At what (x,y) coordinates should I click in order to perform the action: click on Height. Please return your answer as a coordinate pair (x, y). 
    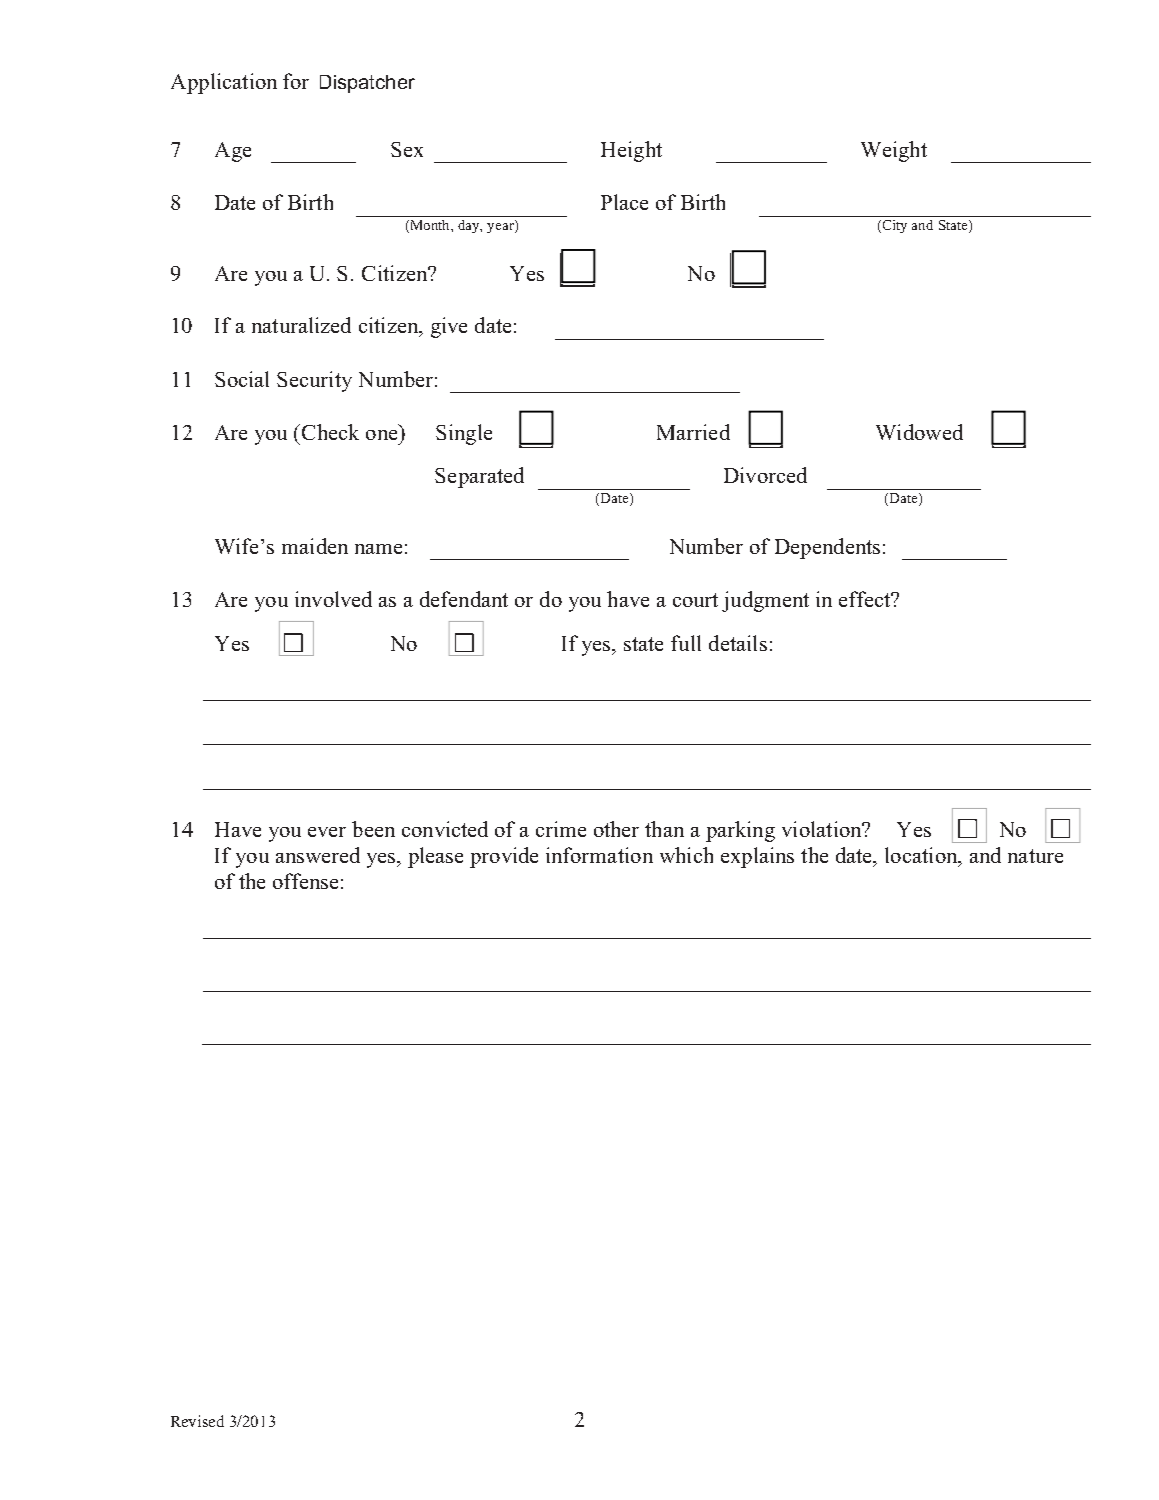
    Looking at the image, I should click on (631, 151).
